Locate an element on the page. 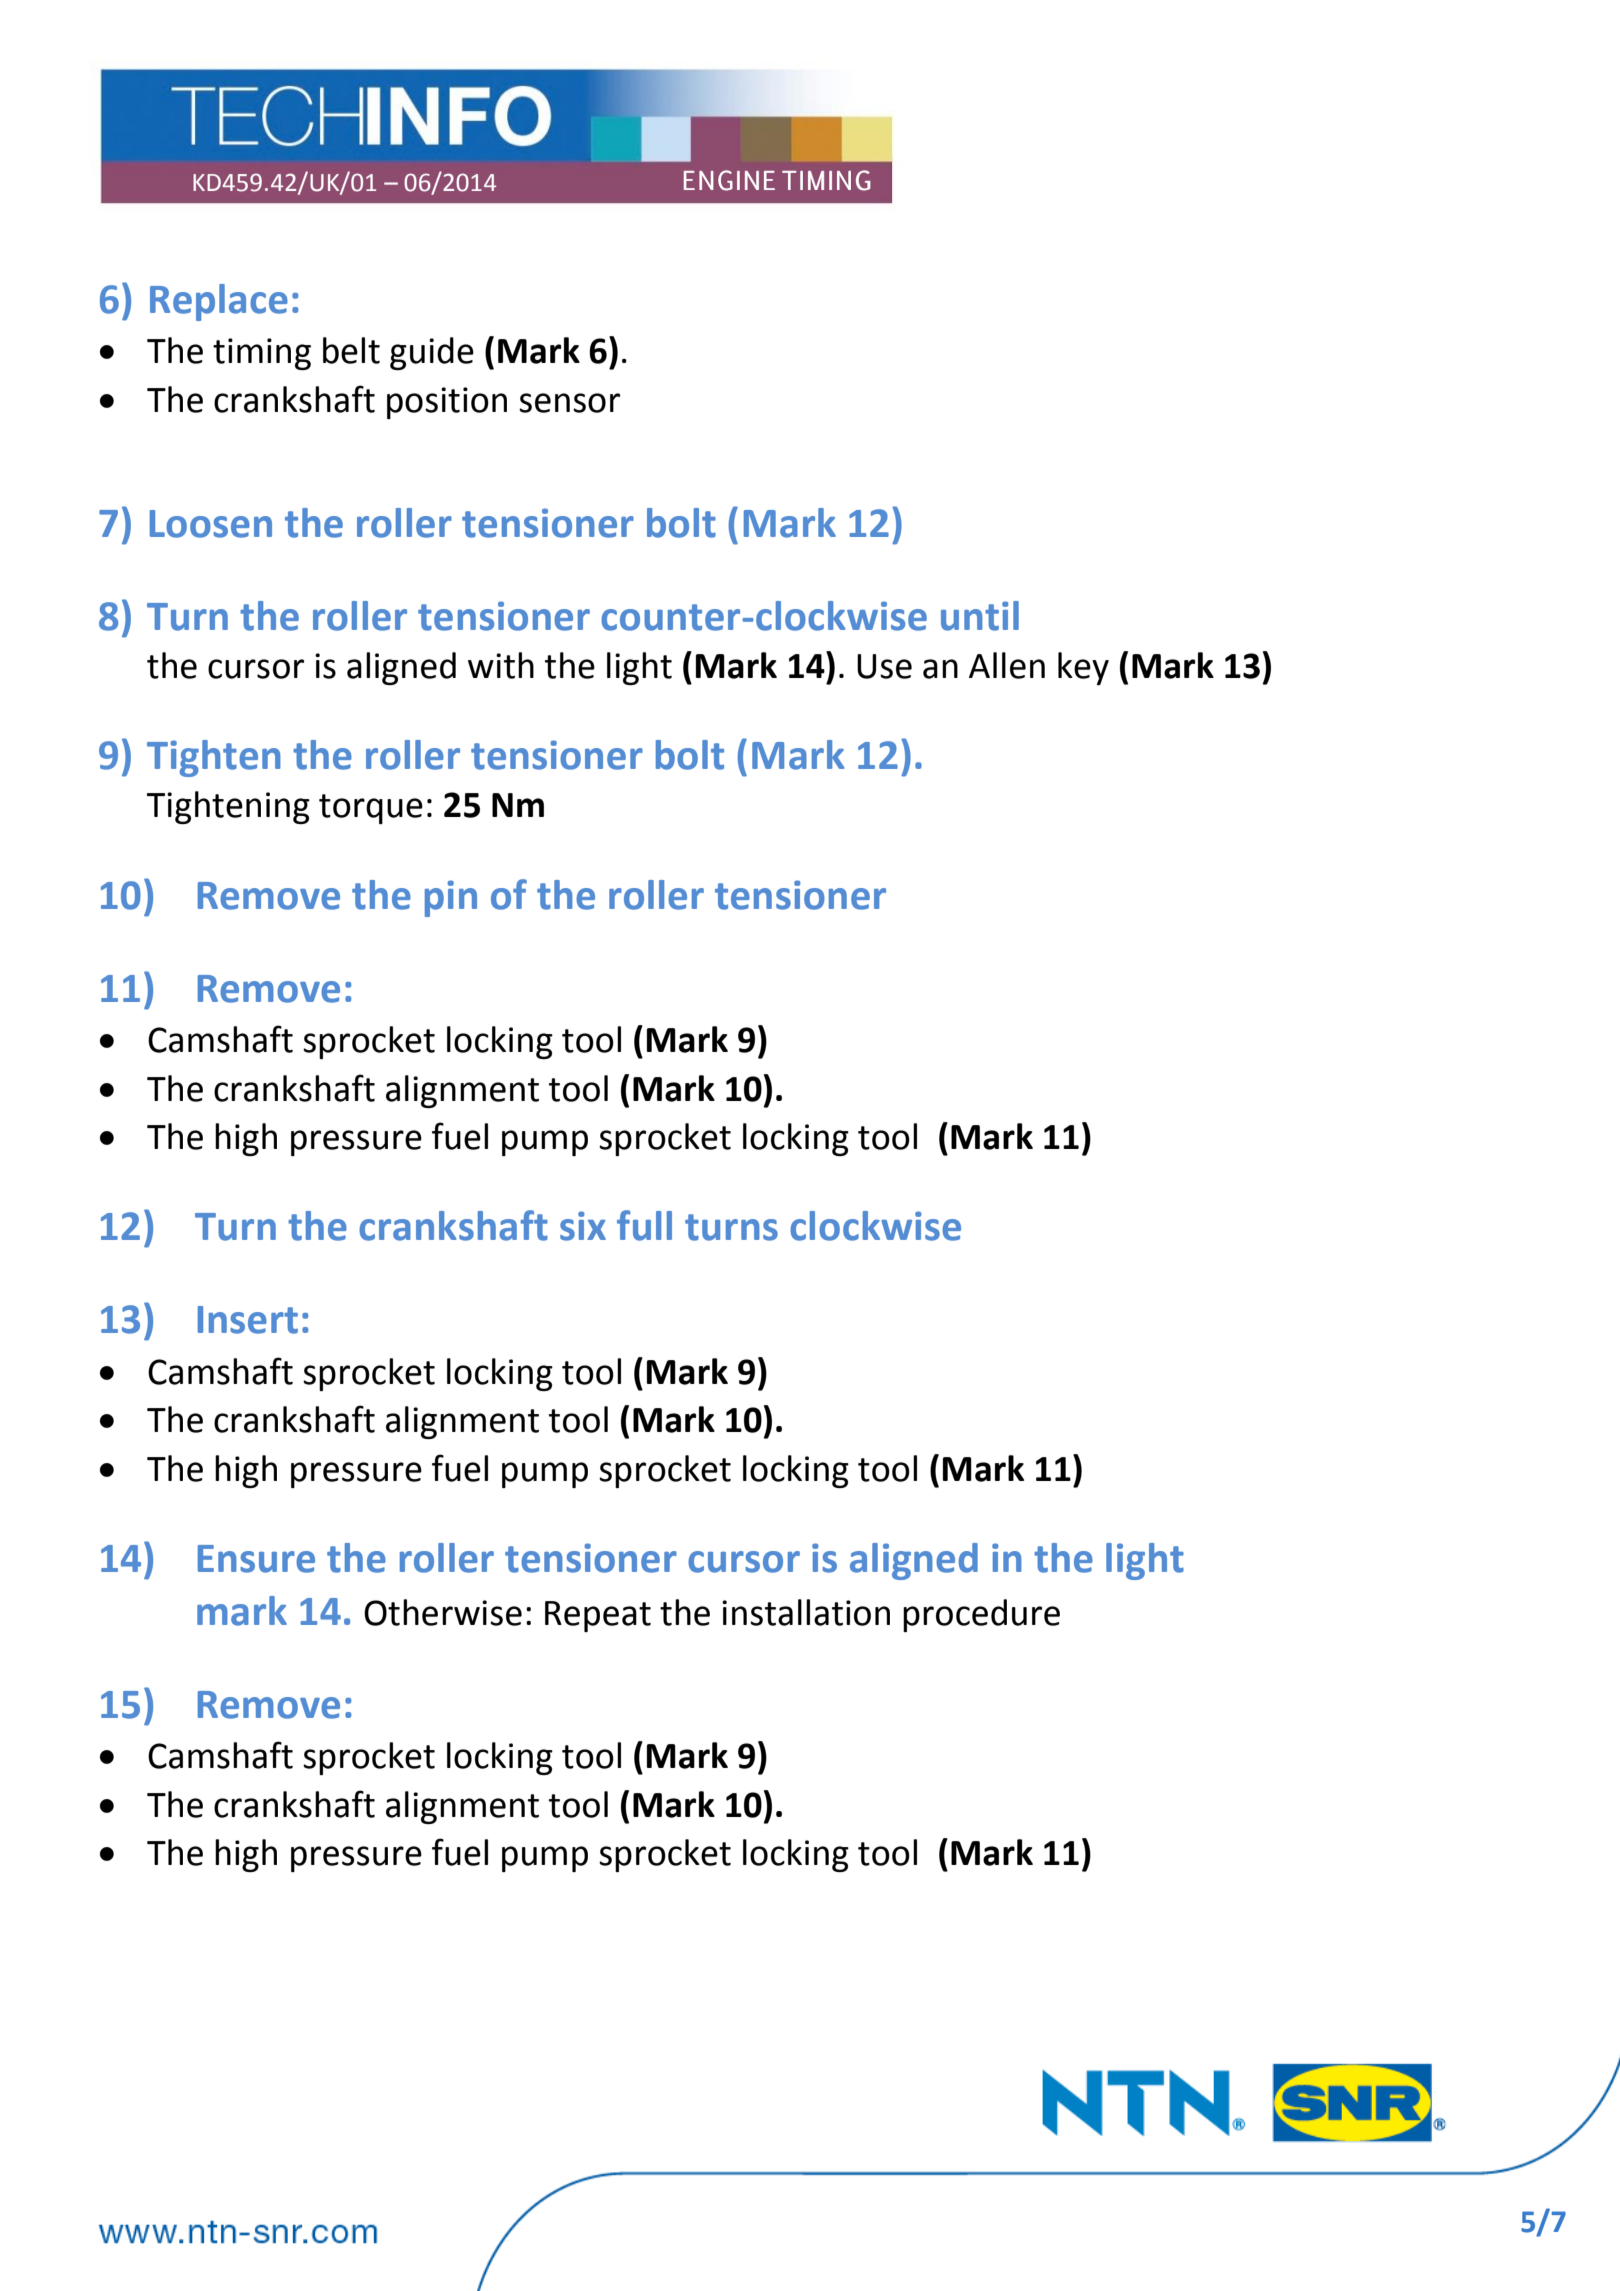 Image resolution: width=1620 pixels, height=2291 pixels. Ensure is located at coordinates (256, 1559).
